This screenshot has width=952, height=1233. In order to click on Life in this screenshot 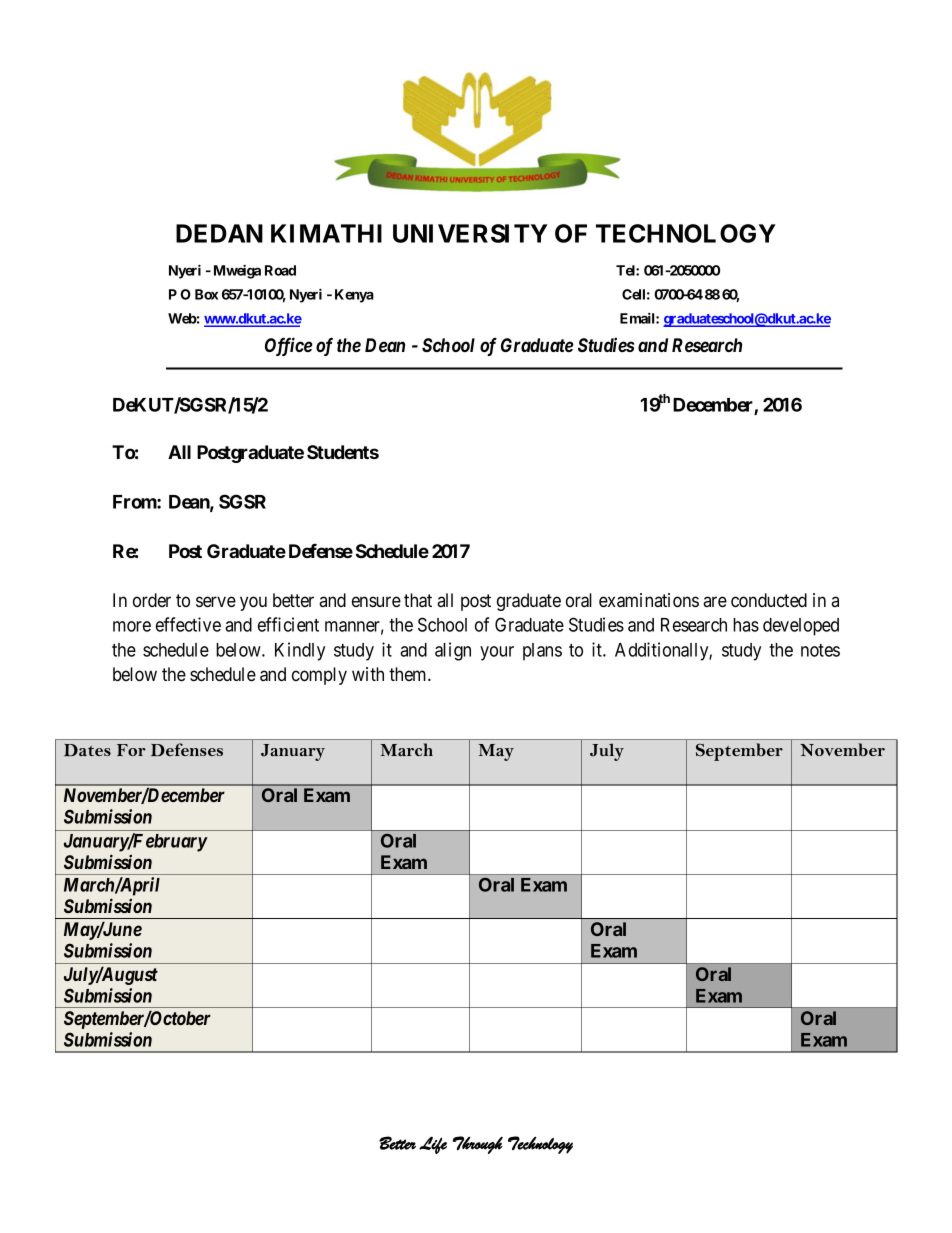, I will do `click(433, 1145)`.
